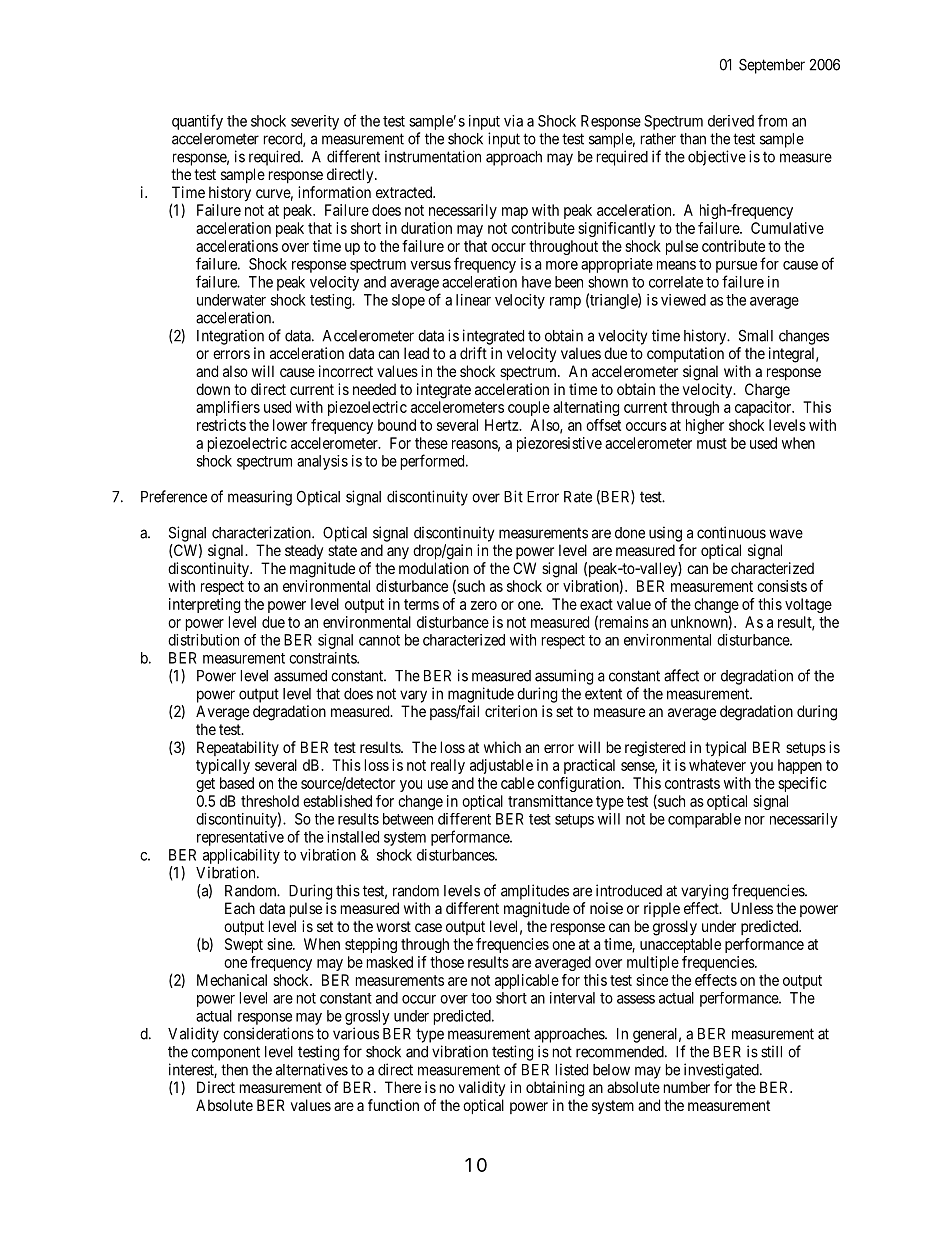  Describe the element at coordinates (717, 765) in the image. I see `whatever` at that location.
